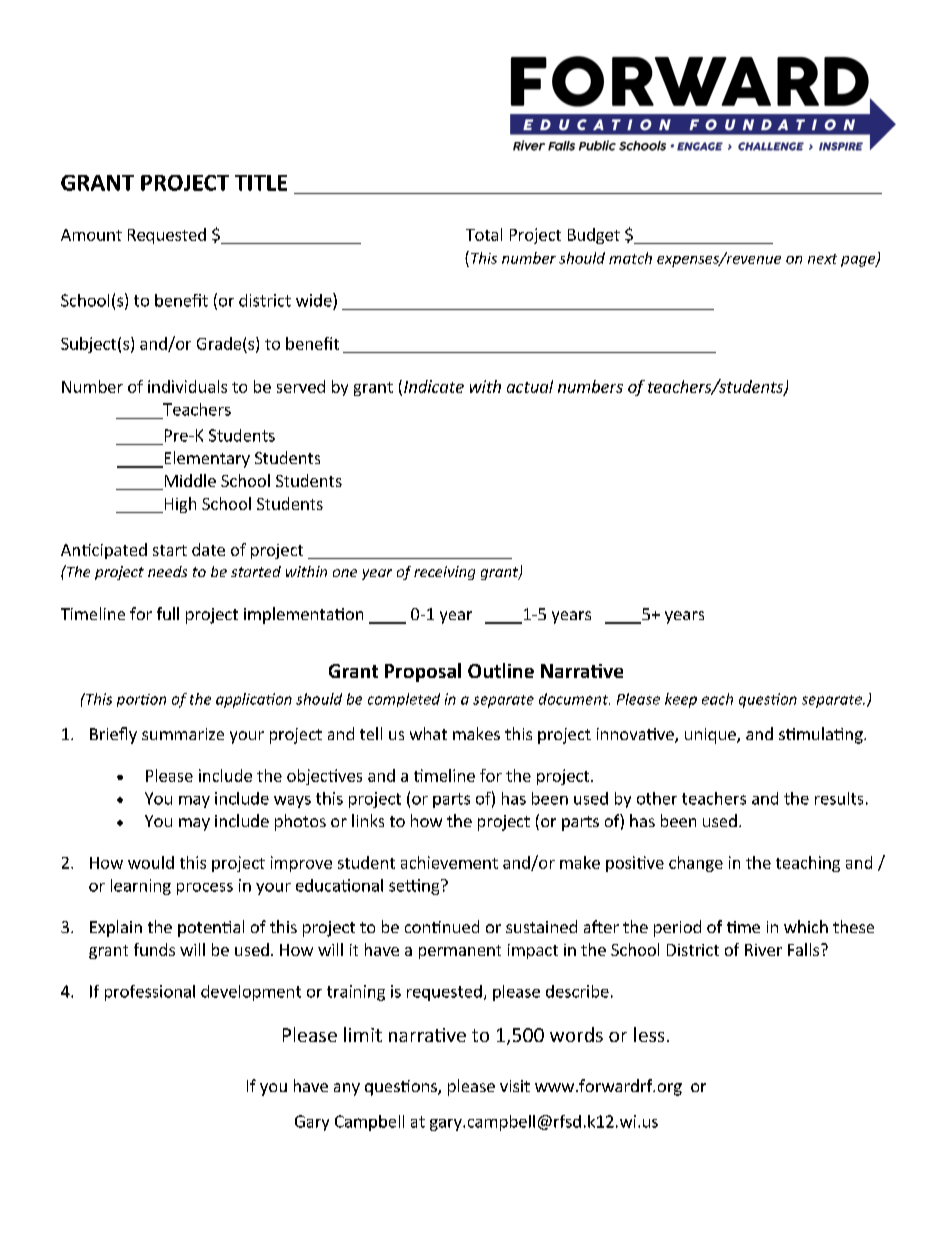 The image size is (952, 1233). Describe the element at coordinates (444, 573) in the image. I see `receiving` at that location.
